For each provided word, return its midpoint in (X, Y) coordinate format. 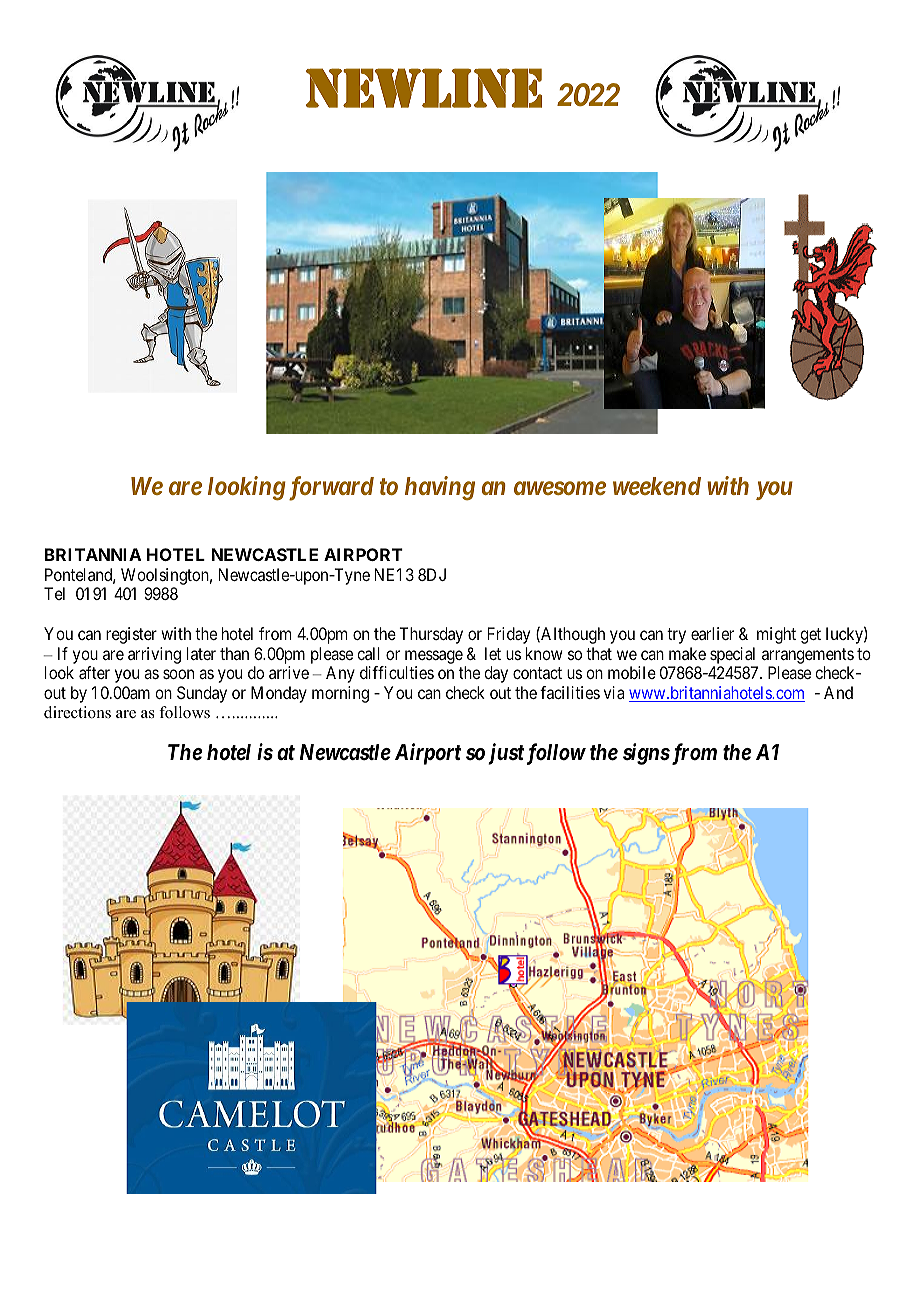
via (614, 692)
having (440, 488)
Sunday (202, 694)
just (506, 754)
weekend (657, 486)
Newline (424, 88)
